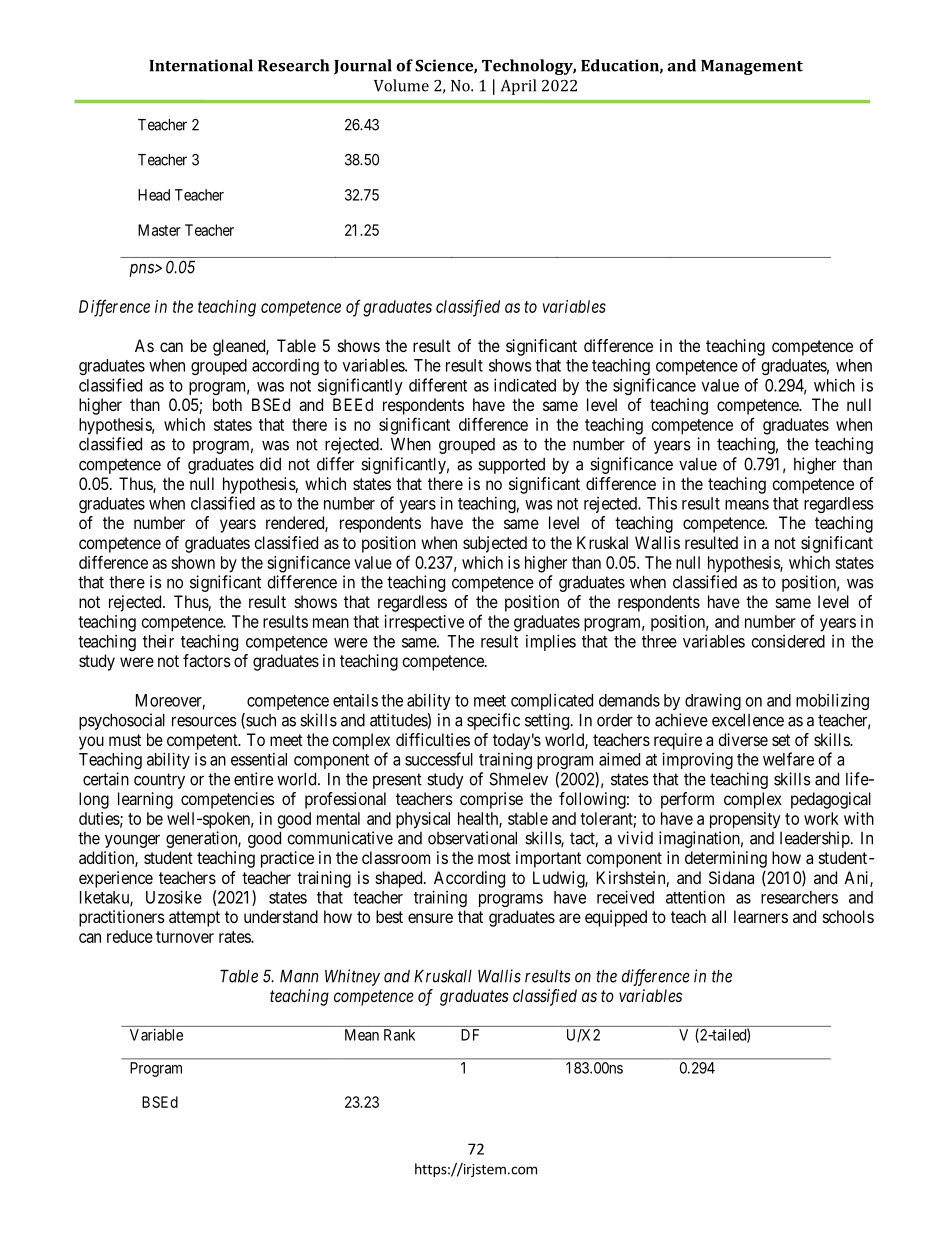 The image size is (952, 1233). Describe the element at coordinates (491, 800) in the image. I see `comprise` at that location.
